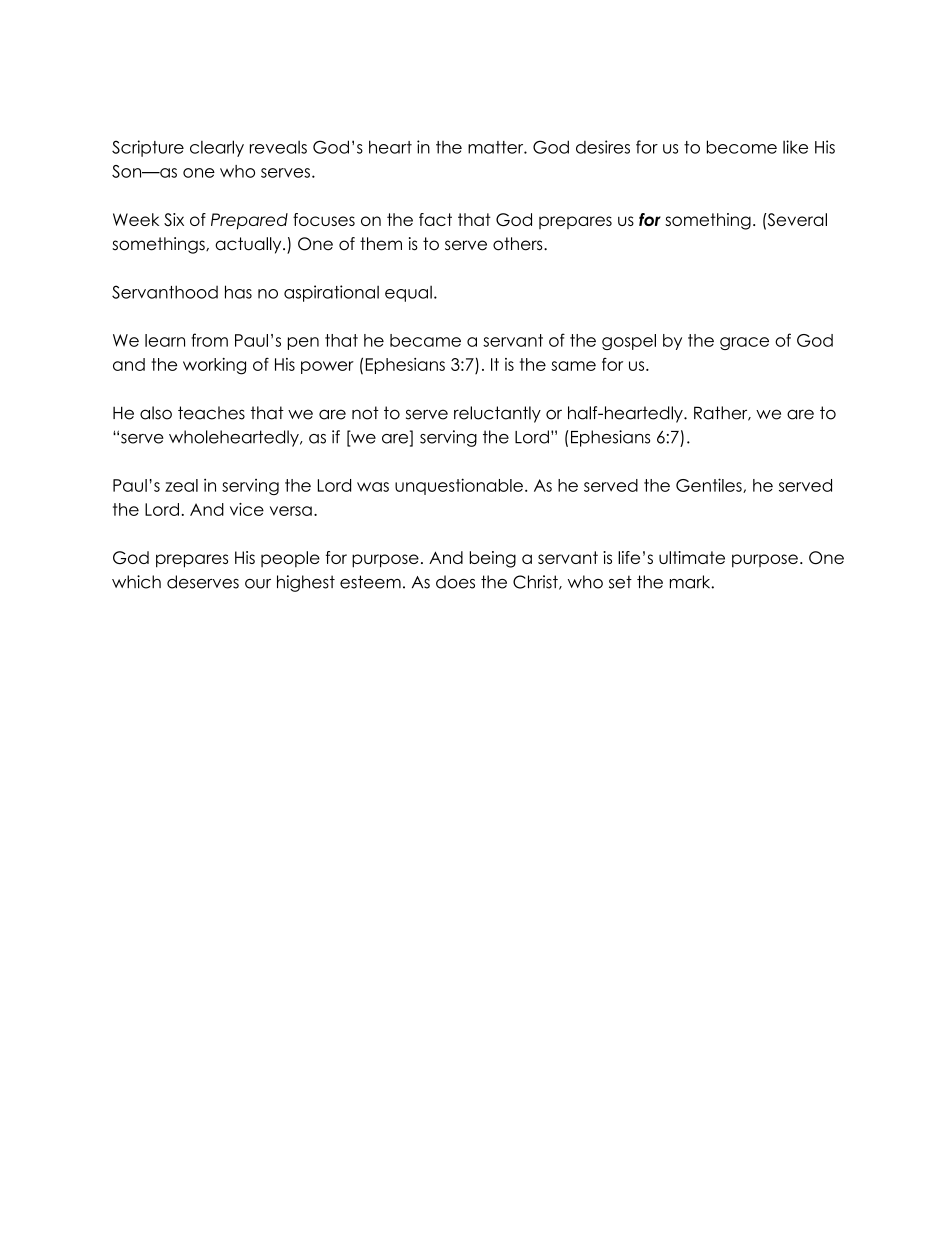 The height and width of the screenshot is (1233, 952). What do you see at coordinates (519, 244) in the screenshot?
I see `others` at bounding box center [519, 244].
